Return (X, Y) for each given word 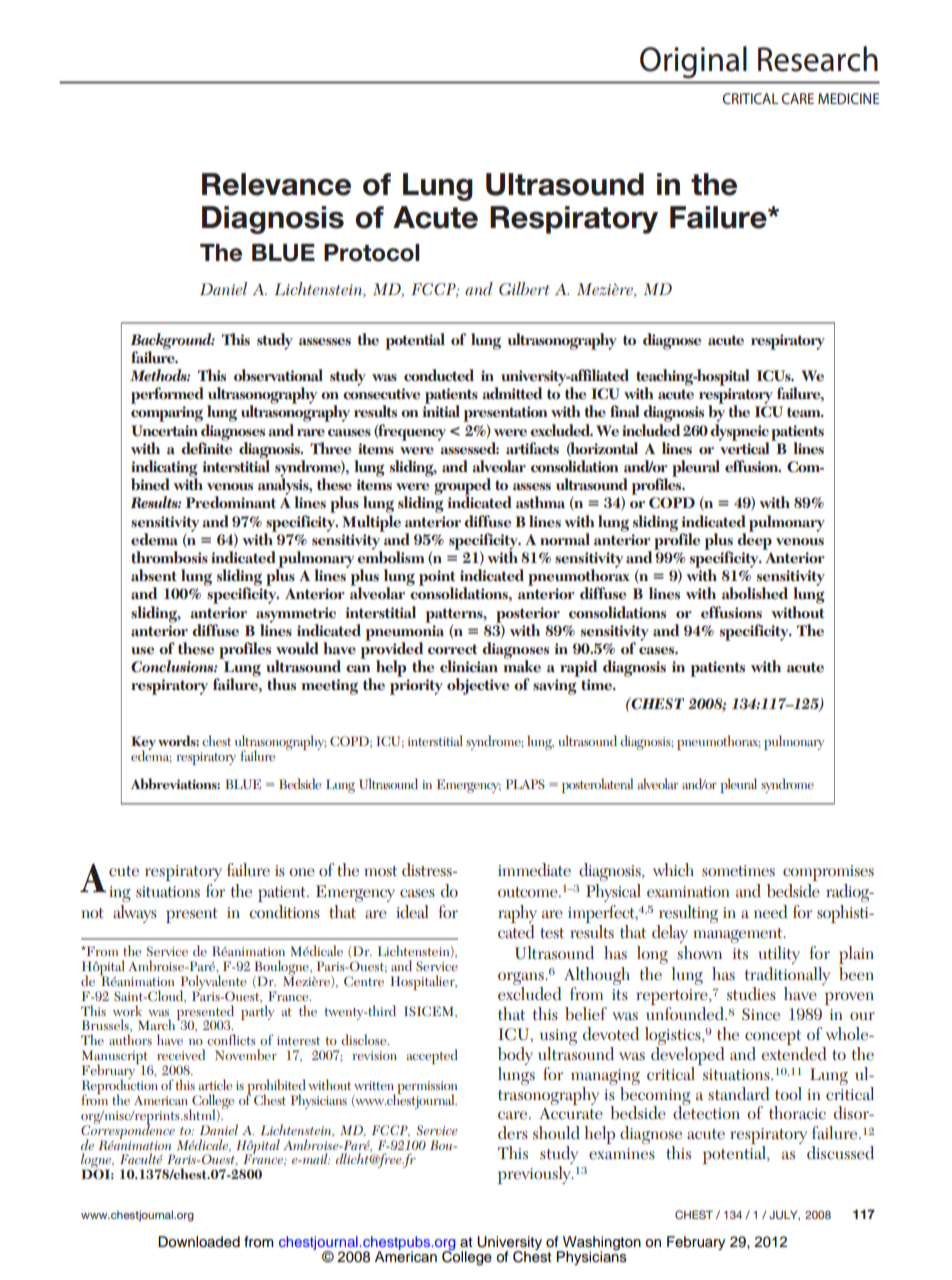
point (437, 579)
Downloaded (199, 1242)
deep (754, 540)
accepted (432, 1056)
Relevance (276, 184)
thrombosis (169, 557)
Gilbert (524, 289)
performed (167, 395)
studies (751, 994)
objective (478, 686)
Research (818, 59)
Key (143, 744)
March (158, 1024)
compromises (828, 873)
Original (693, 62)
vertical (745, 447)
